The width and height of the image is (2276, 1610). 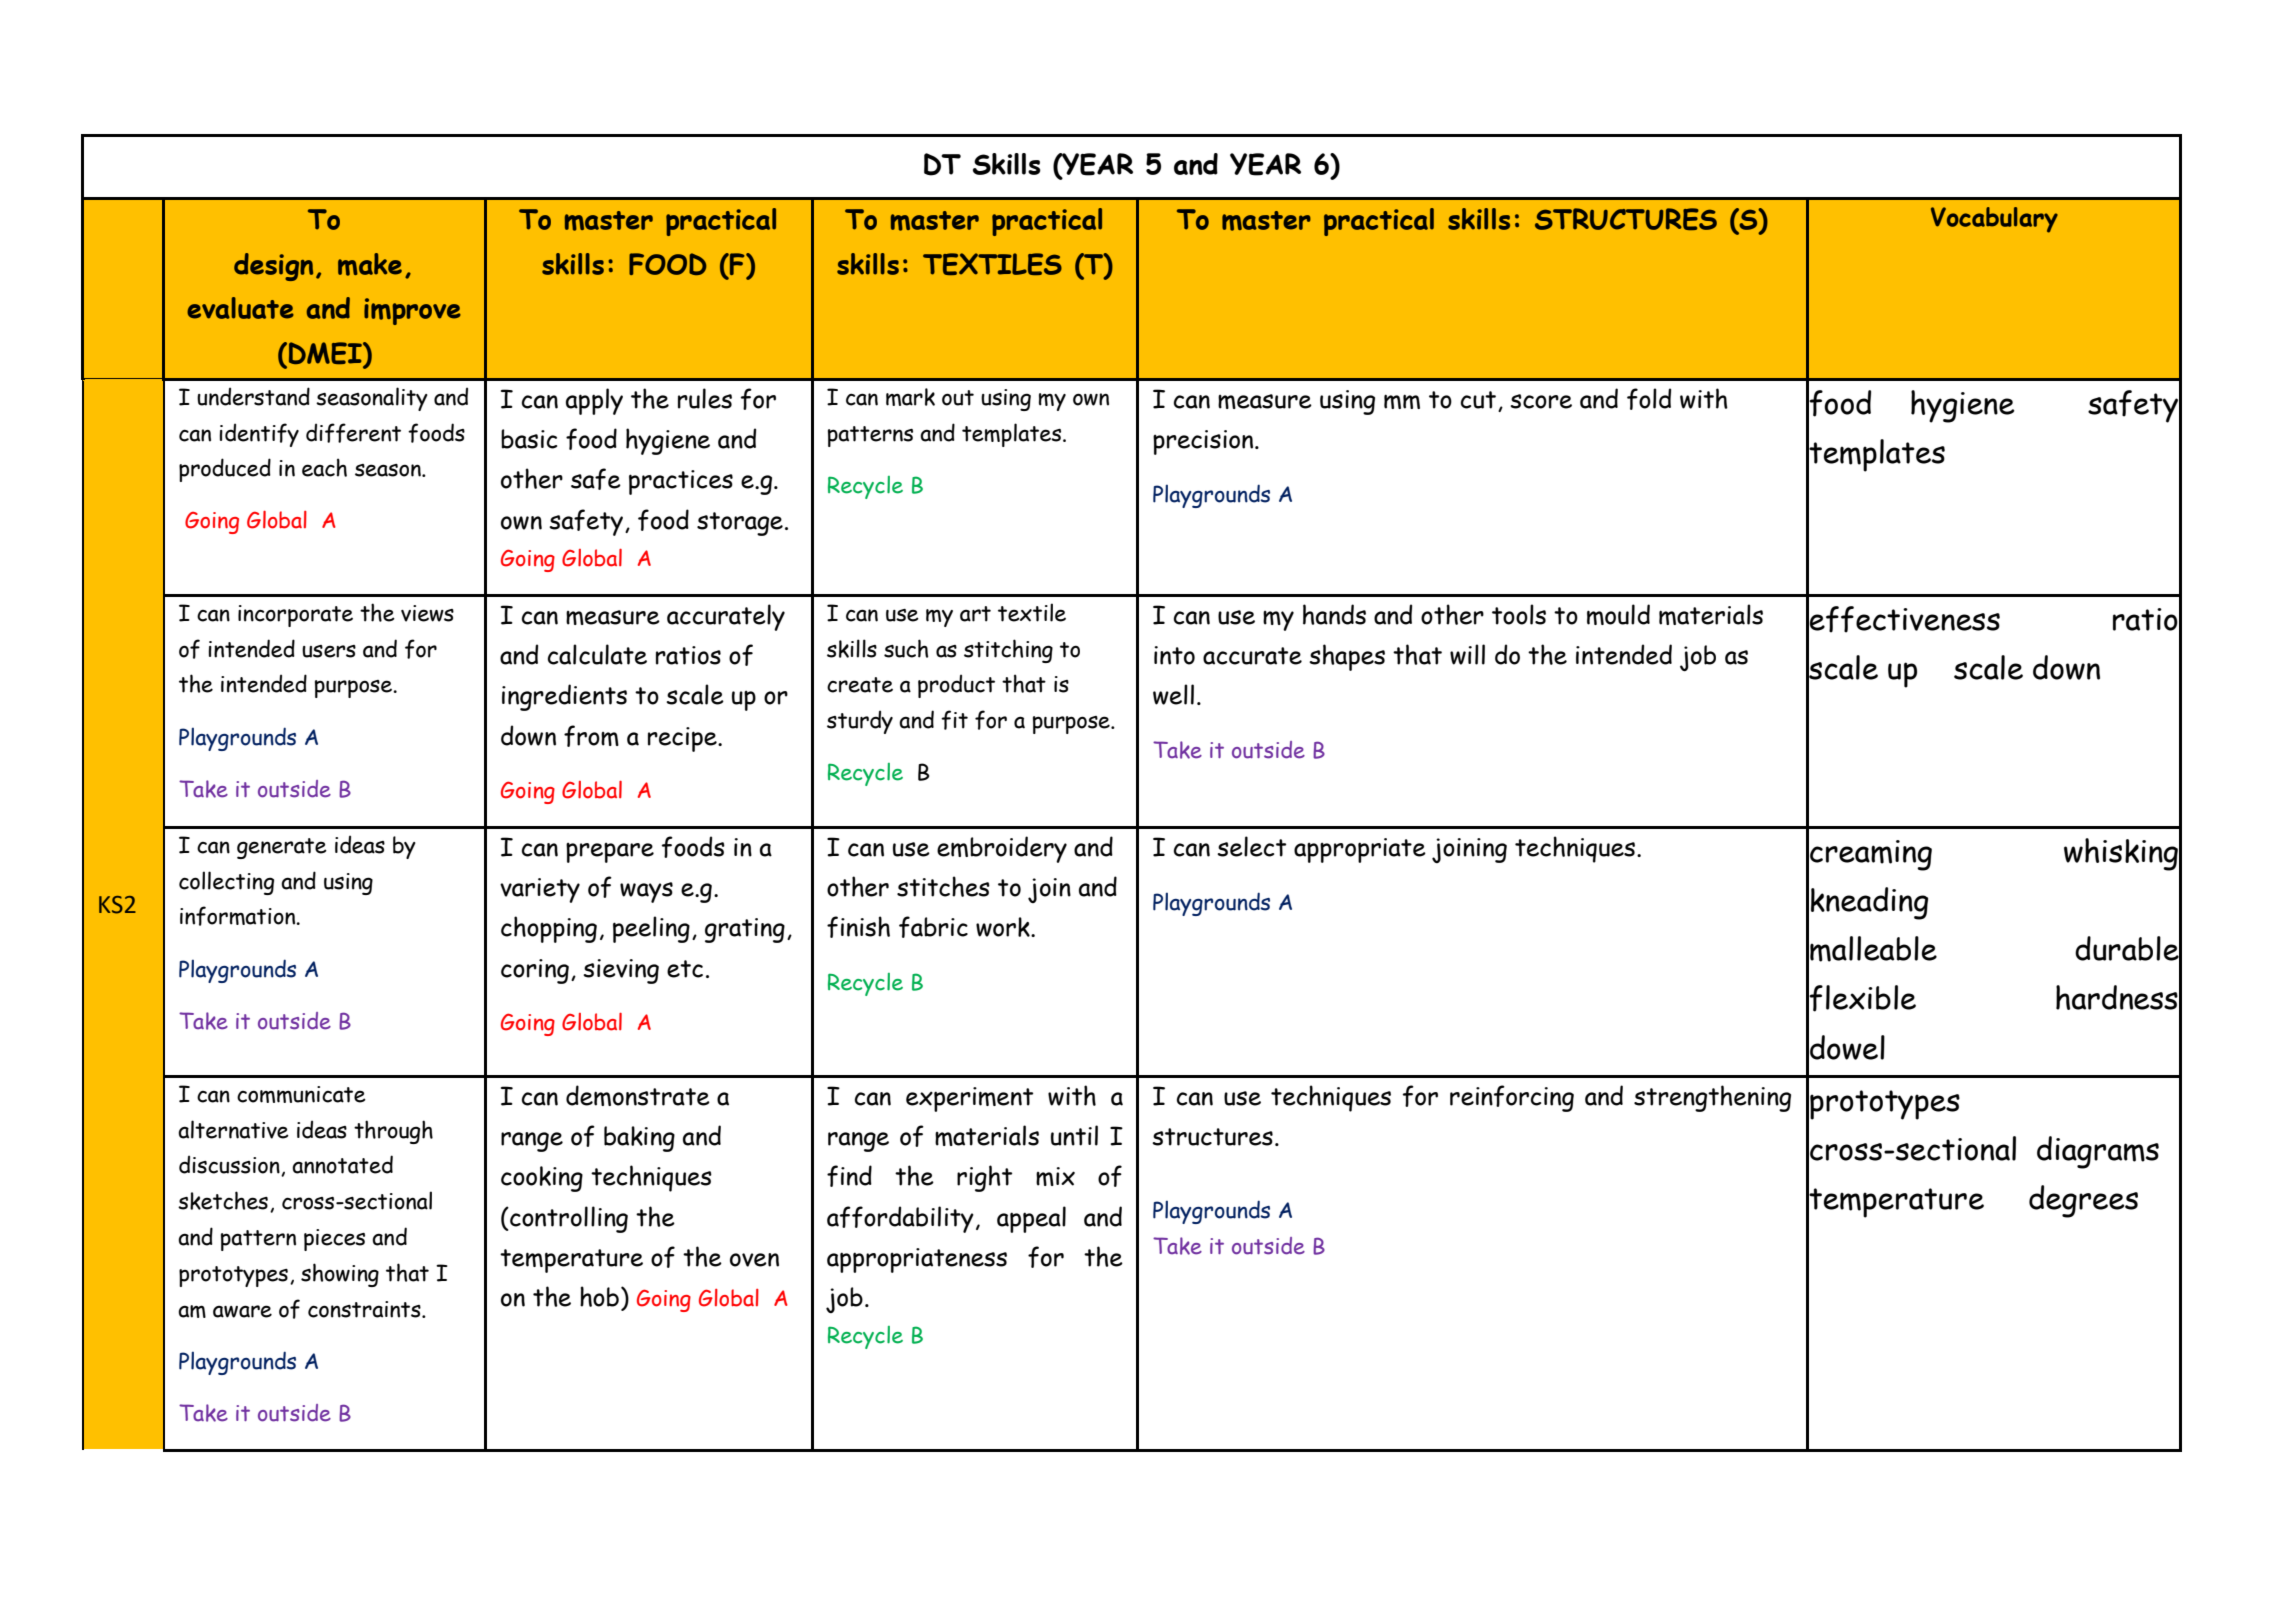 I want to click on kneading, so click(x=1869, y=903).
